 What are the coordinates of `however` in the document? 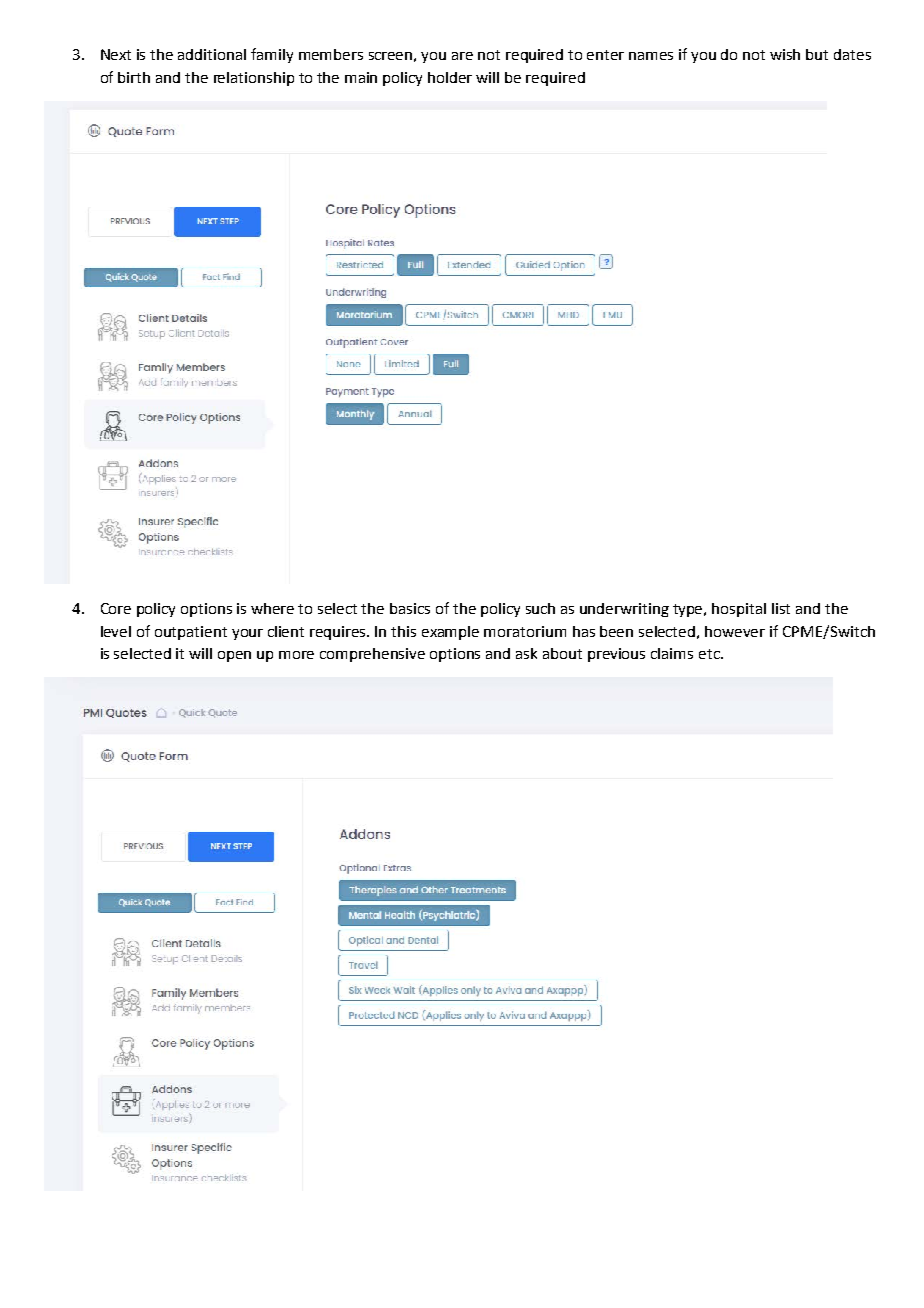 It's located at (735, 631).
